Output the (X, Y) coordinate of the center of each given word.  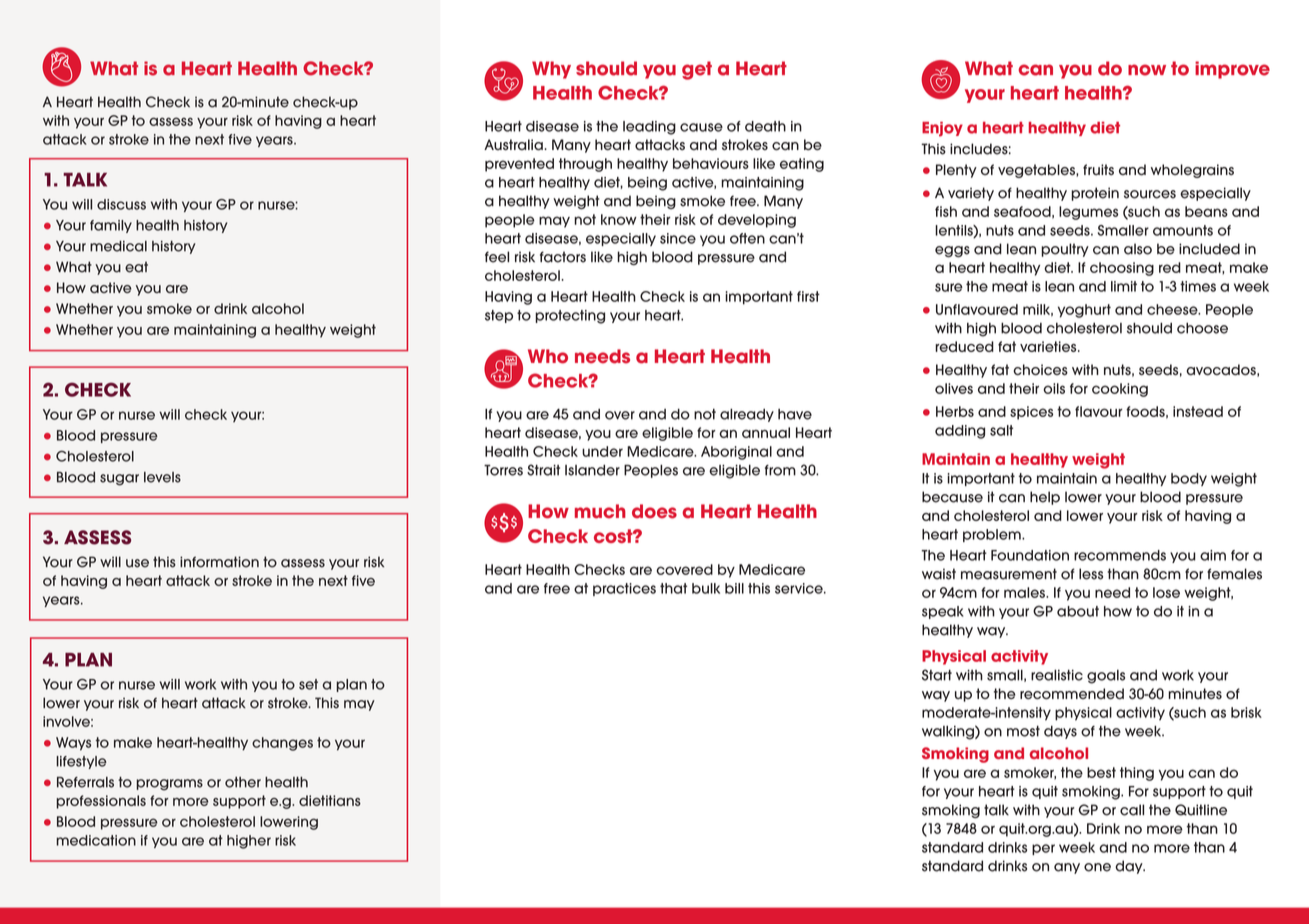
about (1078, 611)
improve (1232, 70)
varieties (1049, 346)
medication (96, 840)
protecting (570, 317)
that (673, 588)
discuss (121, 204)
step (499, 316)
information (219, 562)
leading (649, 128)
